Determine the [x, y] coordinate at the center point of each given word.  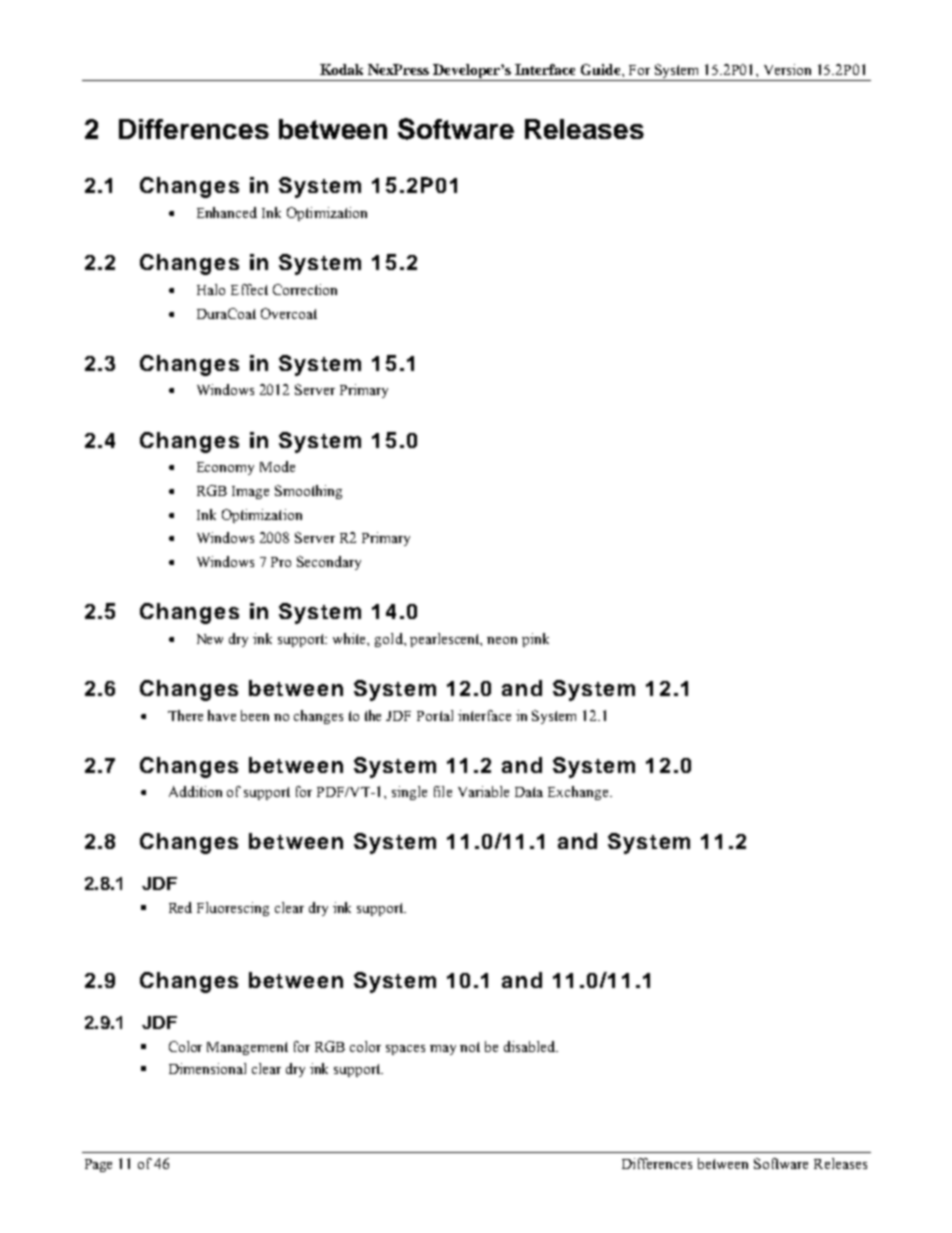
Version [787, 69]
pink [535, 640]
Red [180, 907]
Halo [211, 289]
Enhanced [227, 212]
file [443, 791]
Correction [305, 289]
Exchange [579, 793]
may [443, 1050]
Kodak [341, 69]
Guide [602, 69]
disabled [531, 1046]
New [210, 639]
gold [390, 640]
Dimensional [207, 1068]
